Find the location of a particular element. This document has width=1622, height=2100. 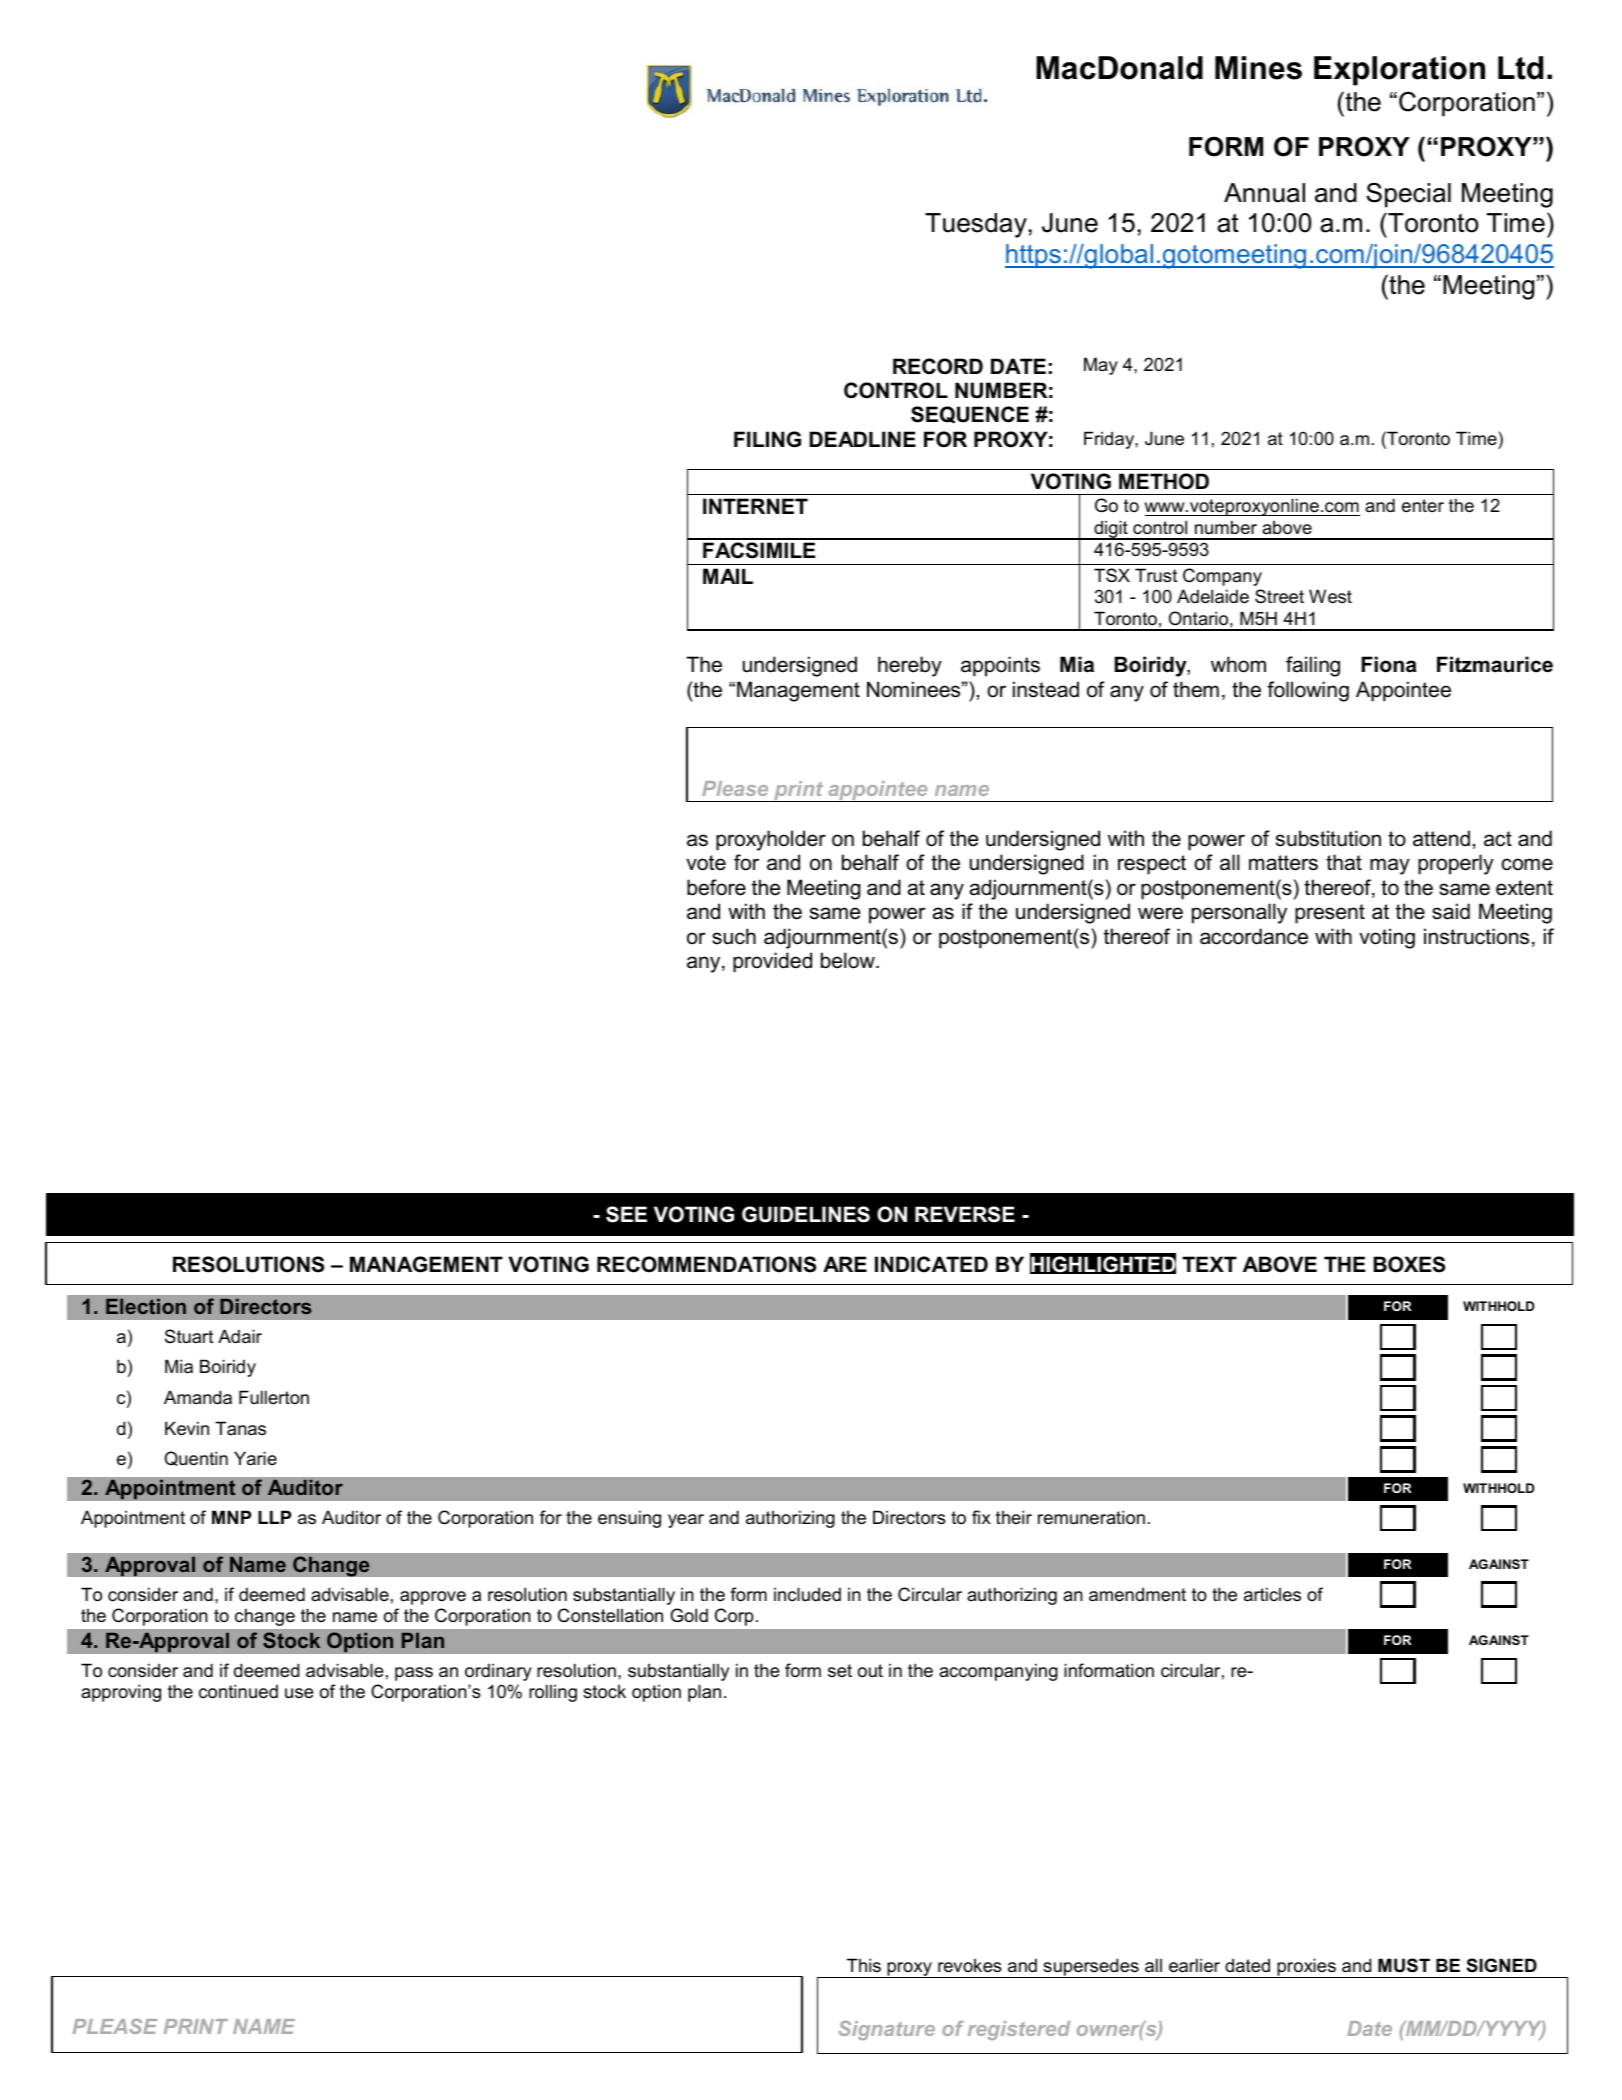

Tuesday is located at coordinates (976, 225).
